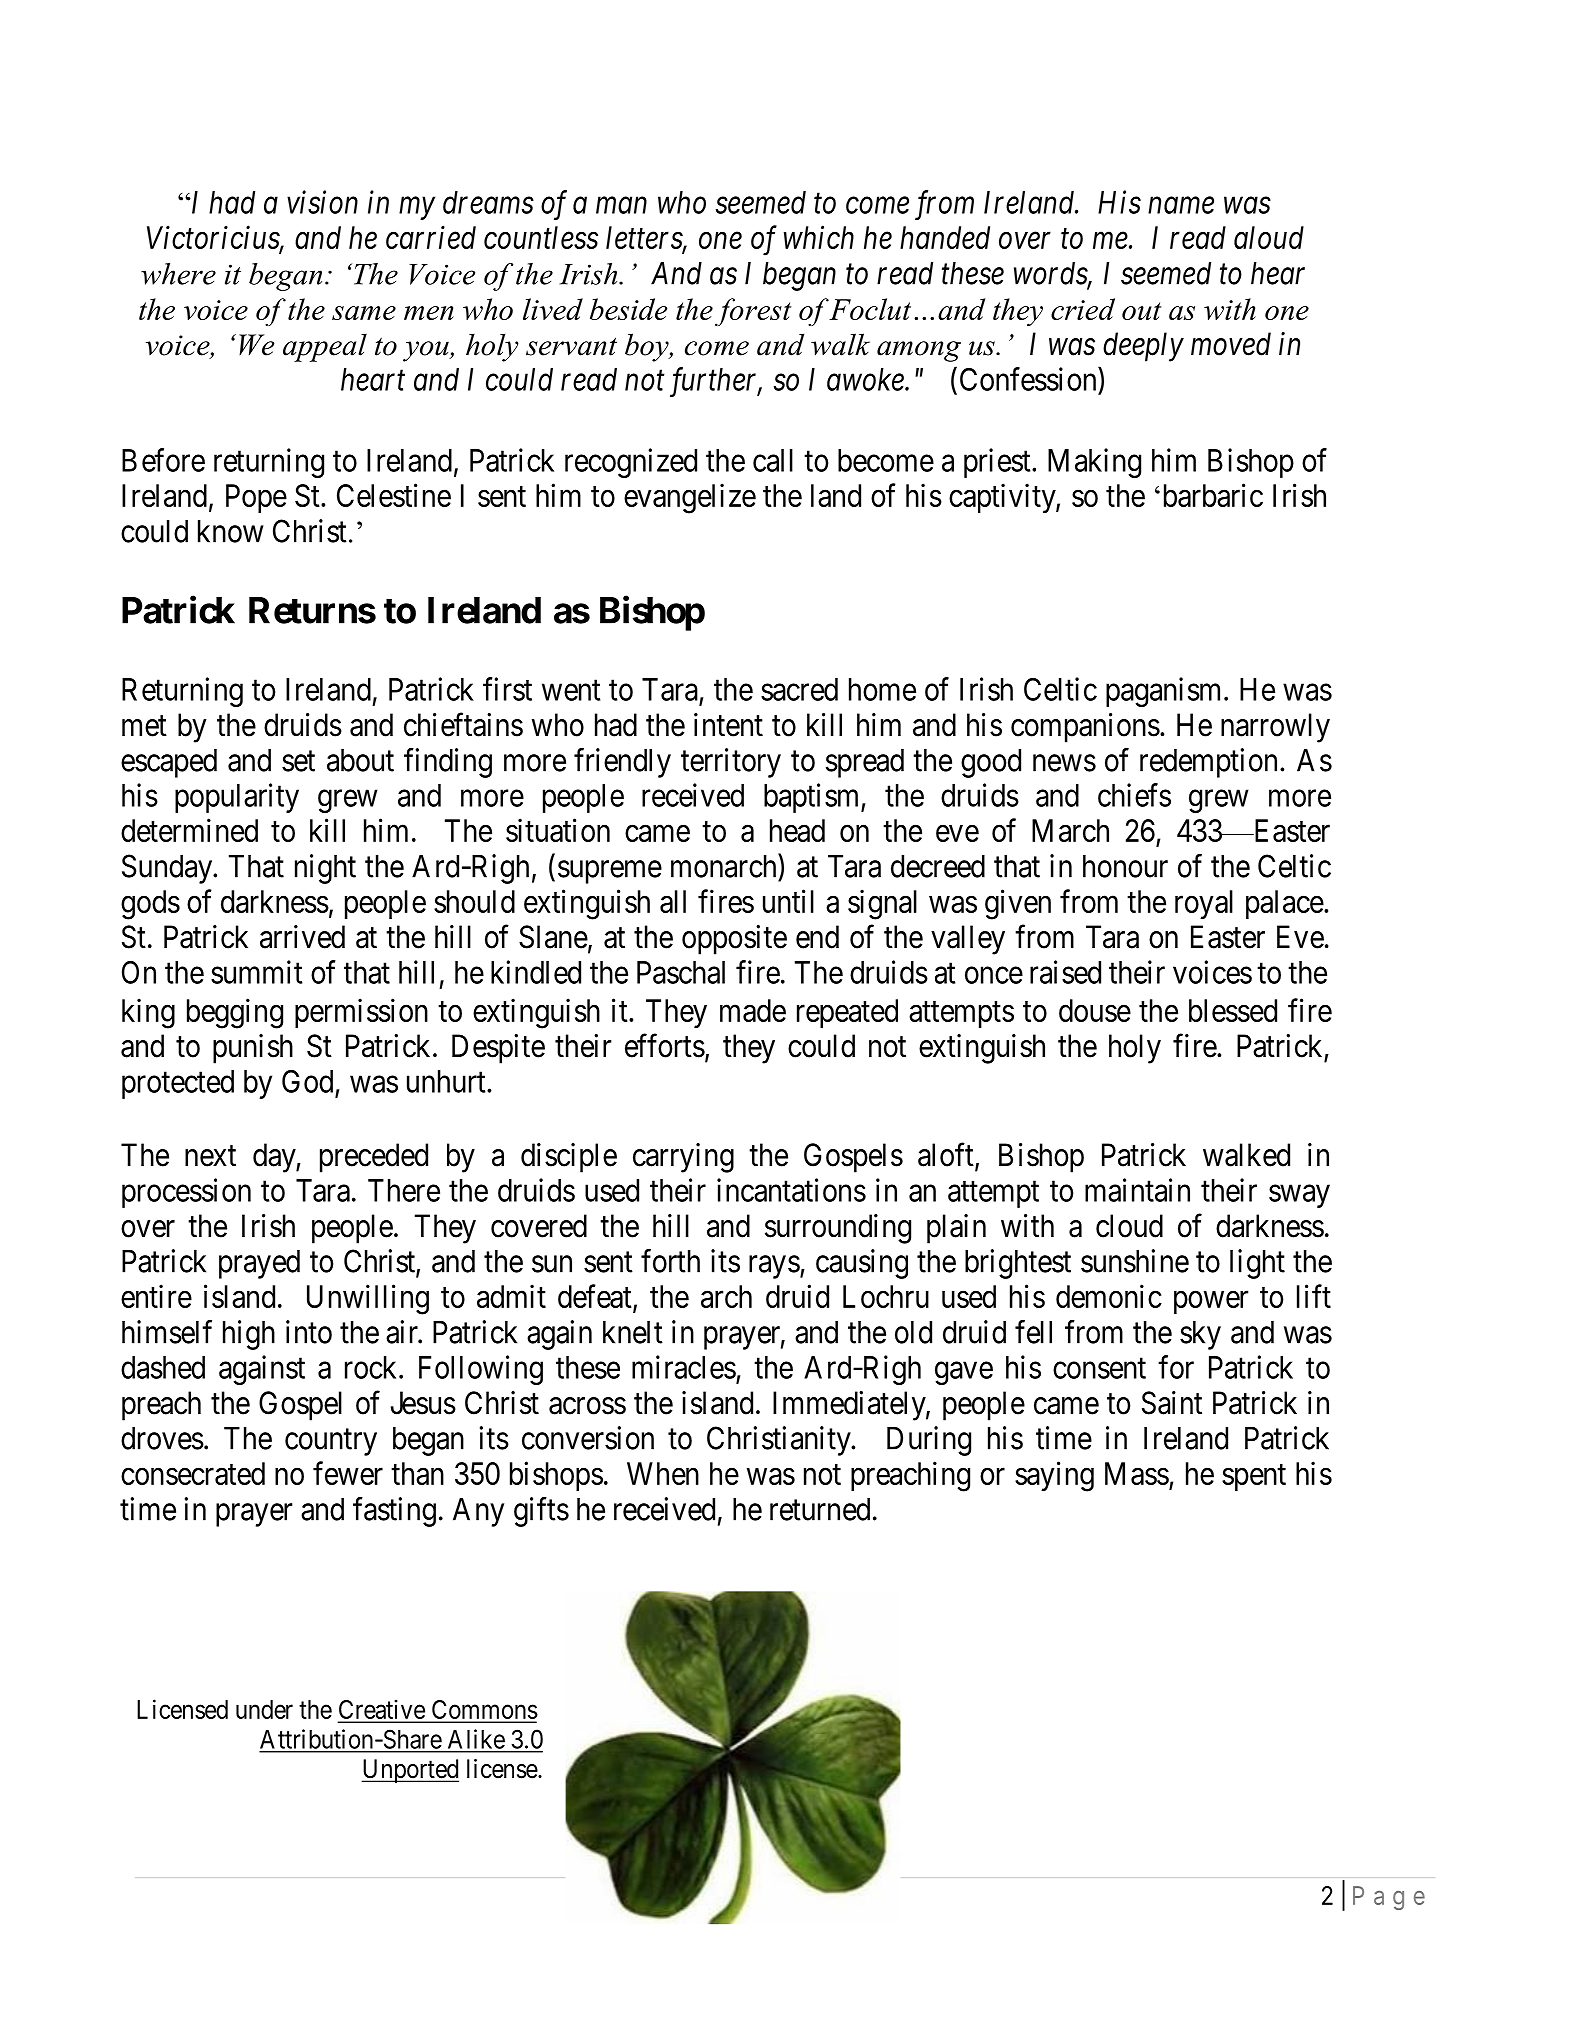 The height and width of the image is (2032, 1570). What do you see at coordinates (670, 1261) in the image?
I see `forth` at bounding box center [670, 1261].
